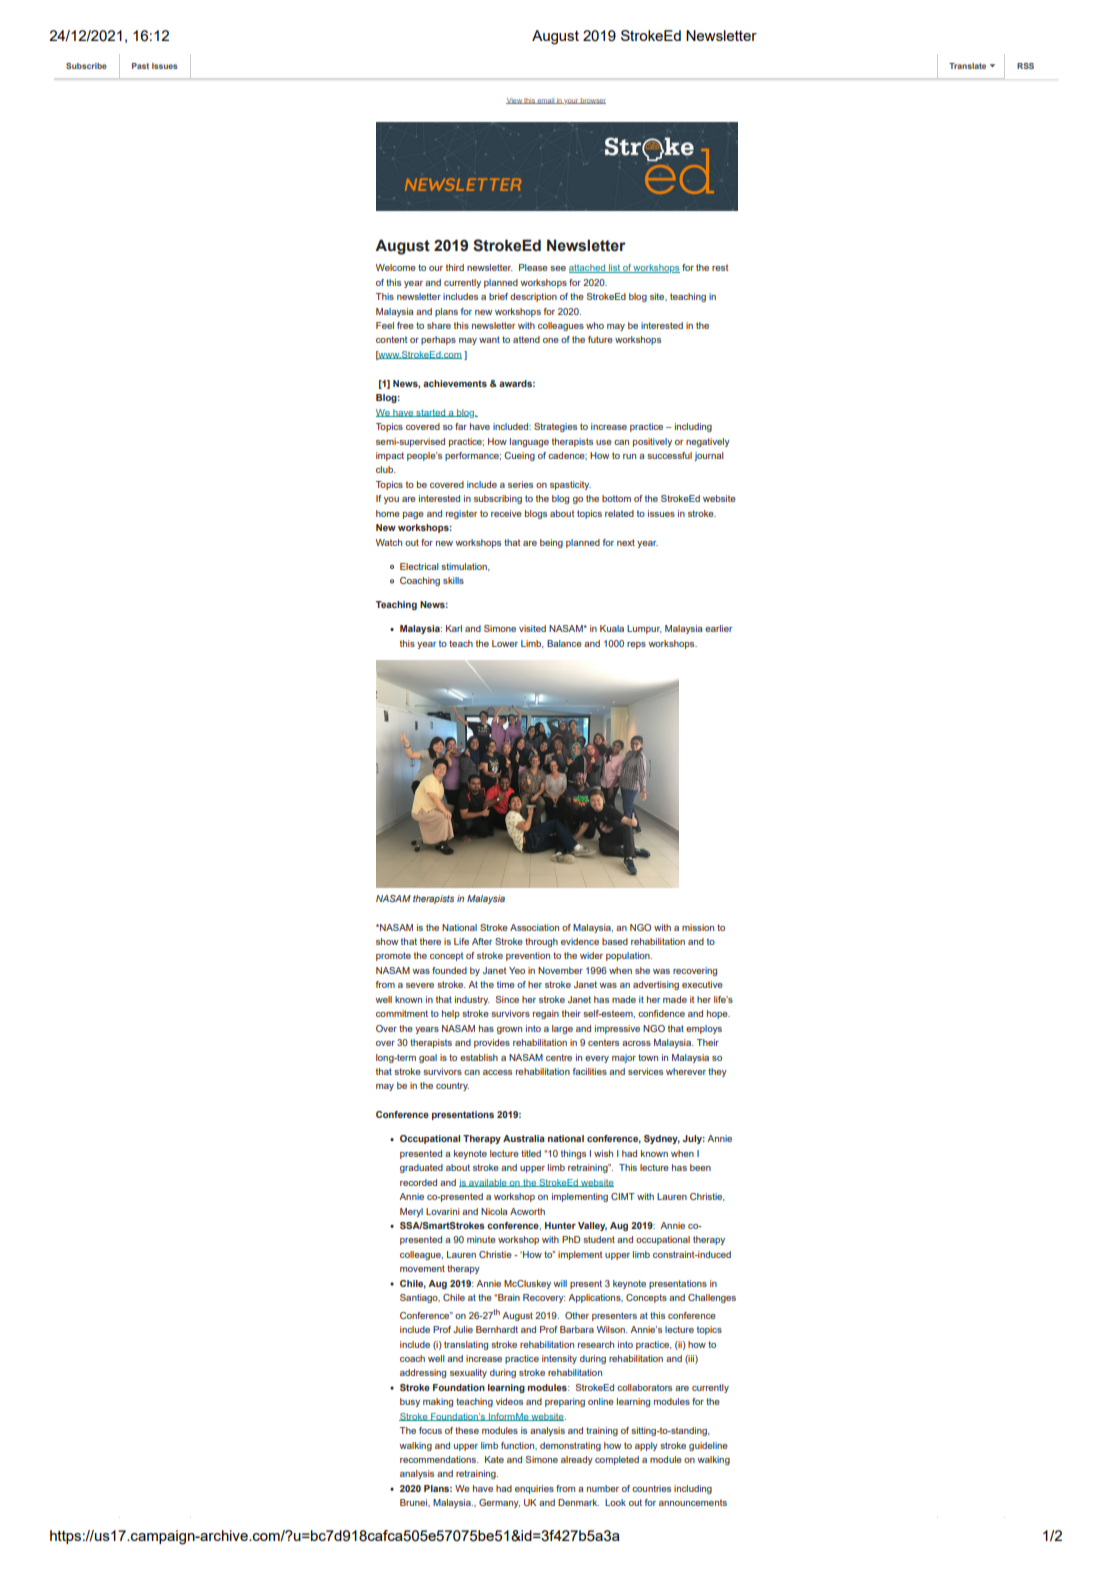  What do you see at coordinates (86, 66) in the screenshot?
I see `Subscribe` at bounding box center [86, 66].
